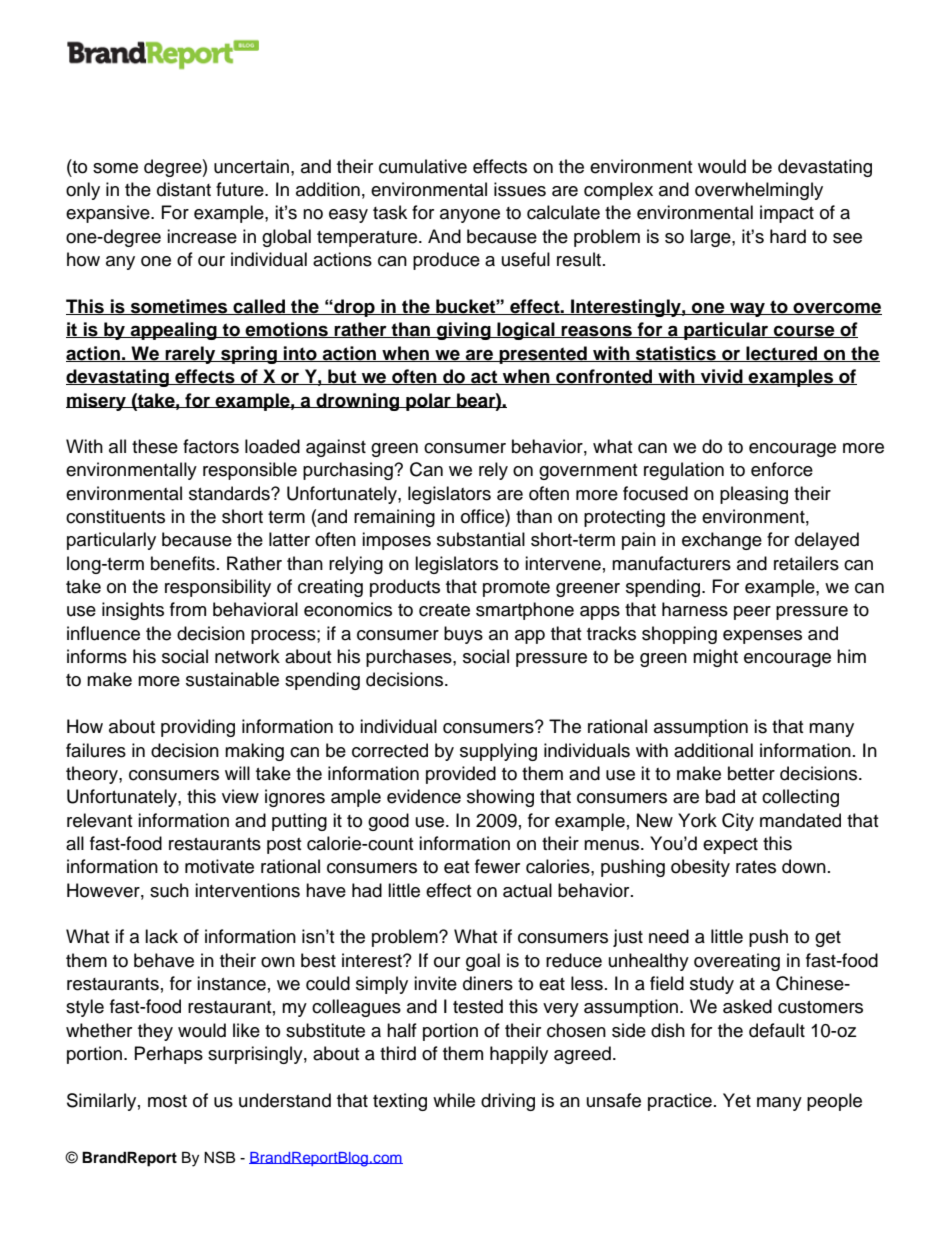 This screenshot has width=952, height=1233. Describe the element at coordinates (155, 446) in the screenshot. I see `these` at that location.
